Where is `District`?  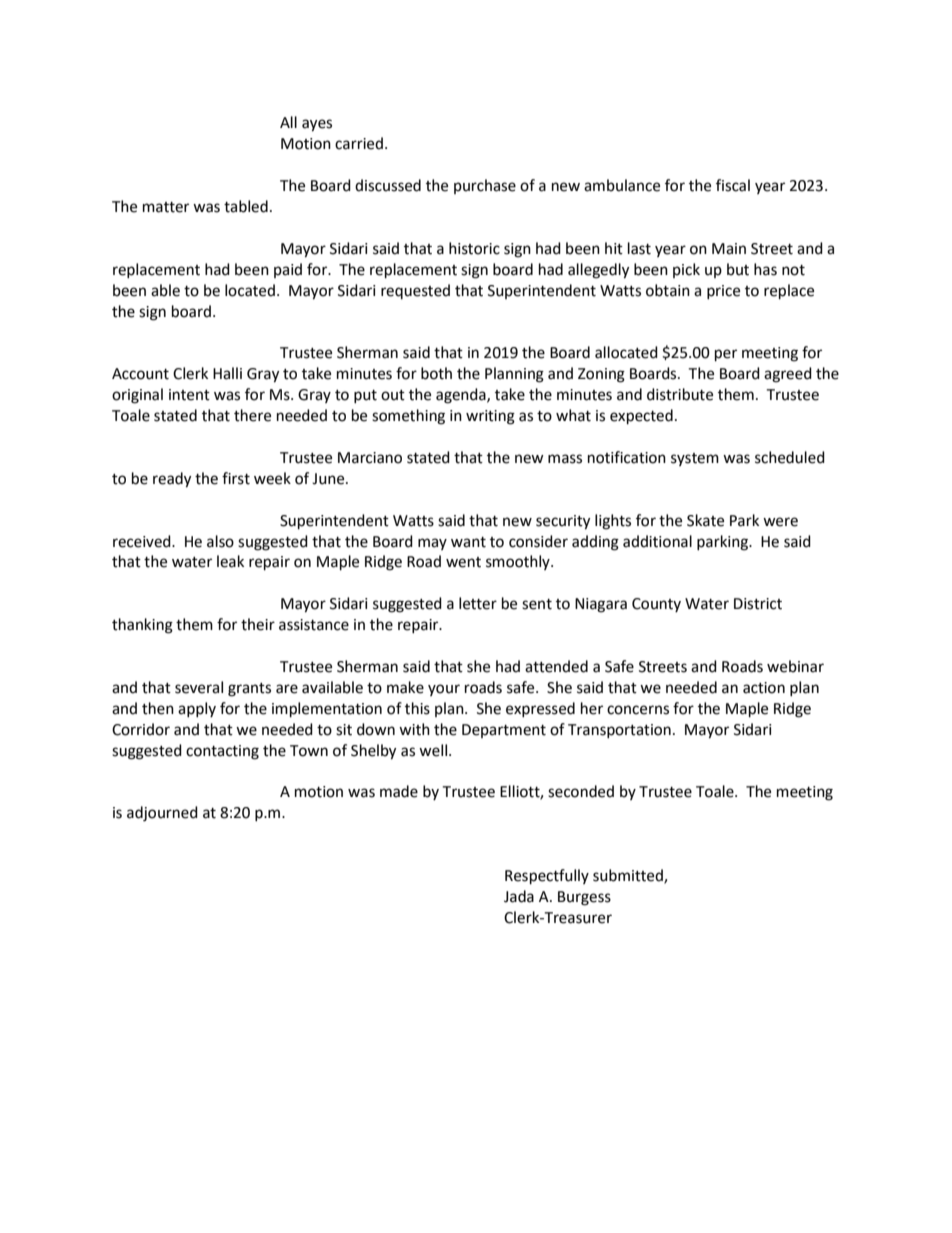 District is located at coordinates (758, 604).
